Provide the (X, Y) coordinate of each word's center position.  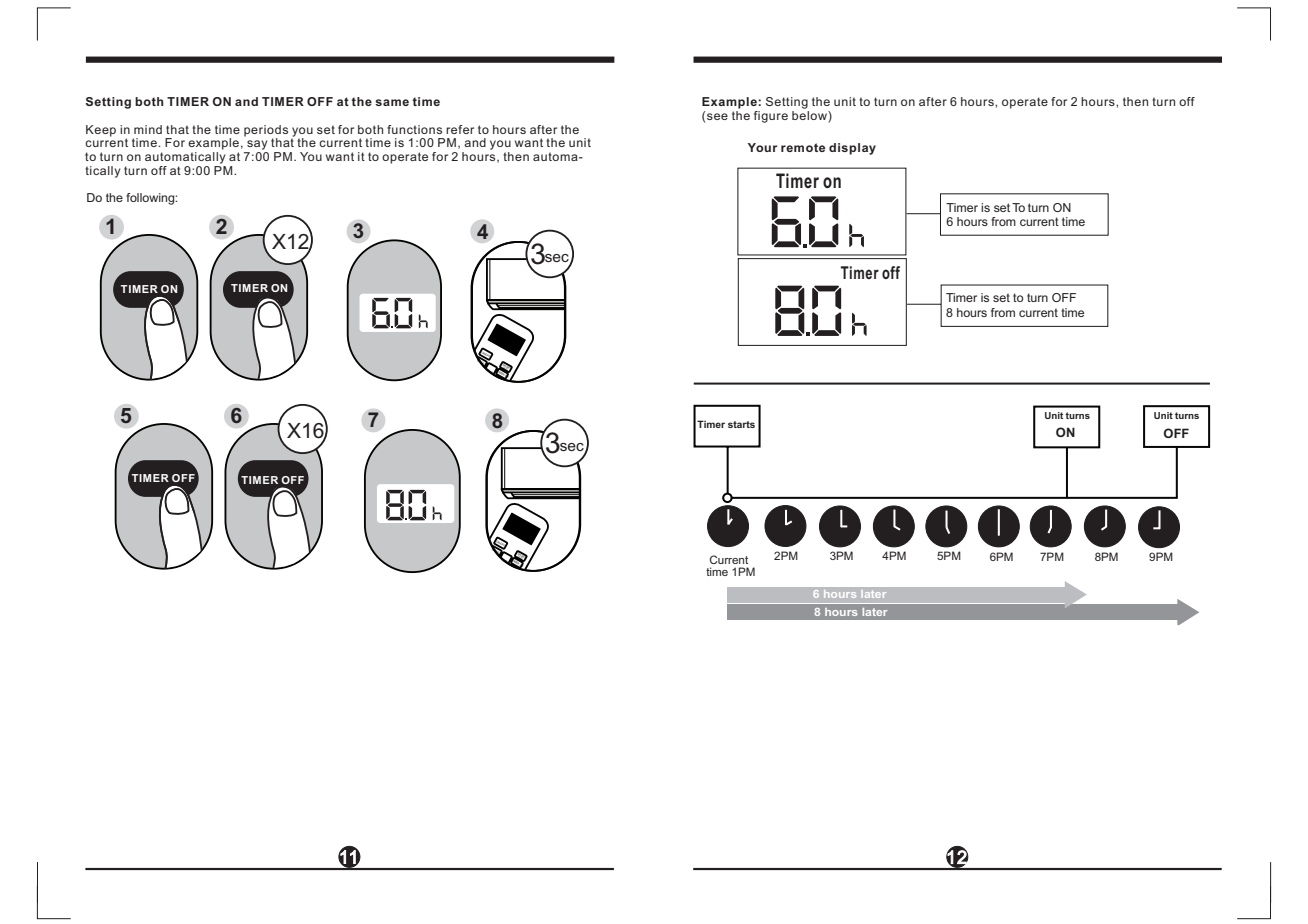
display (852, 149)
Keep (101, 131)
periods (266, 131)
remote (803, 147)
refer (460, 129)
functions (414, 129)
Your (762, 147)
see (717, 116)
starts (741, 424)
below (810, 114)
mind (148, 129)
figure (771, 117)
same (392, 102)
